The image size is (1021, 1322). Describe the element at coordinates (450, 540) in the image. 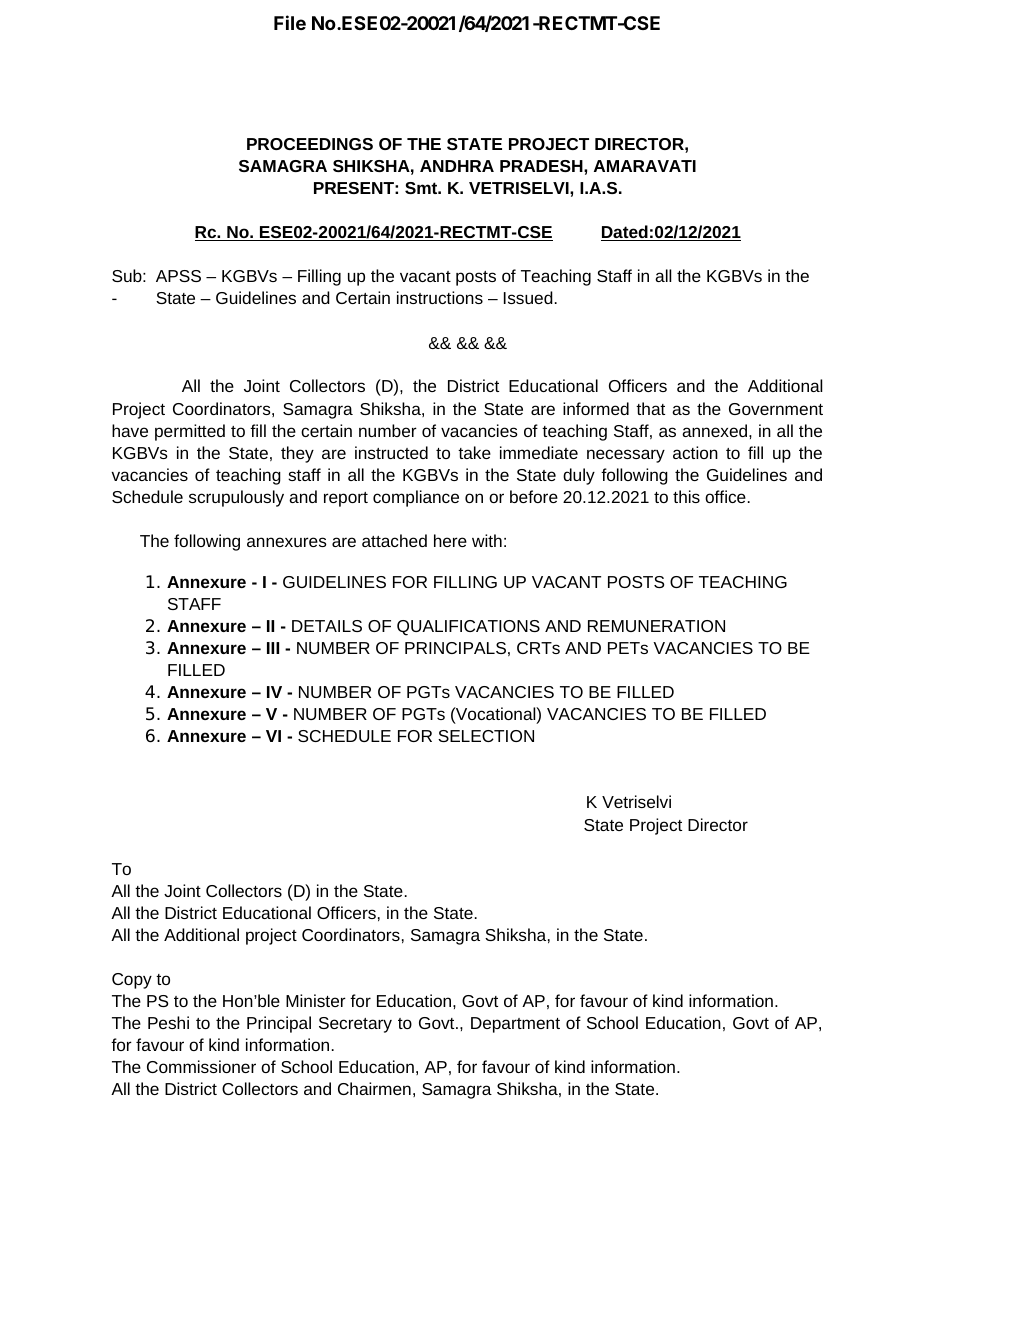

I see `here` at that location.
